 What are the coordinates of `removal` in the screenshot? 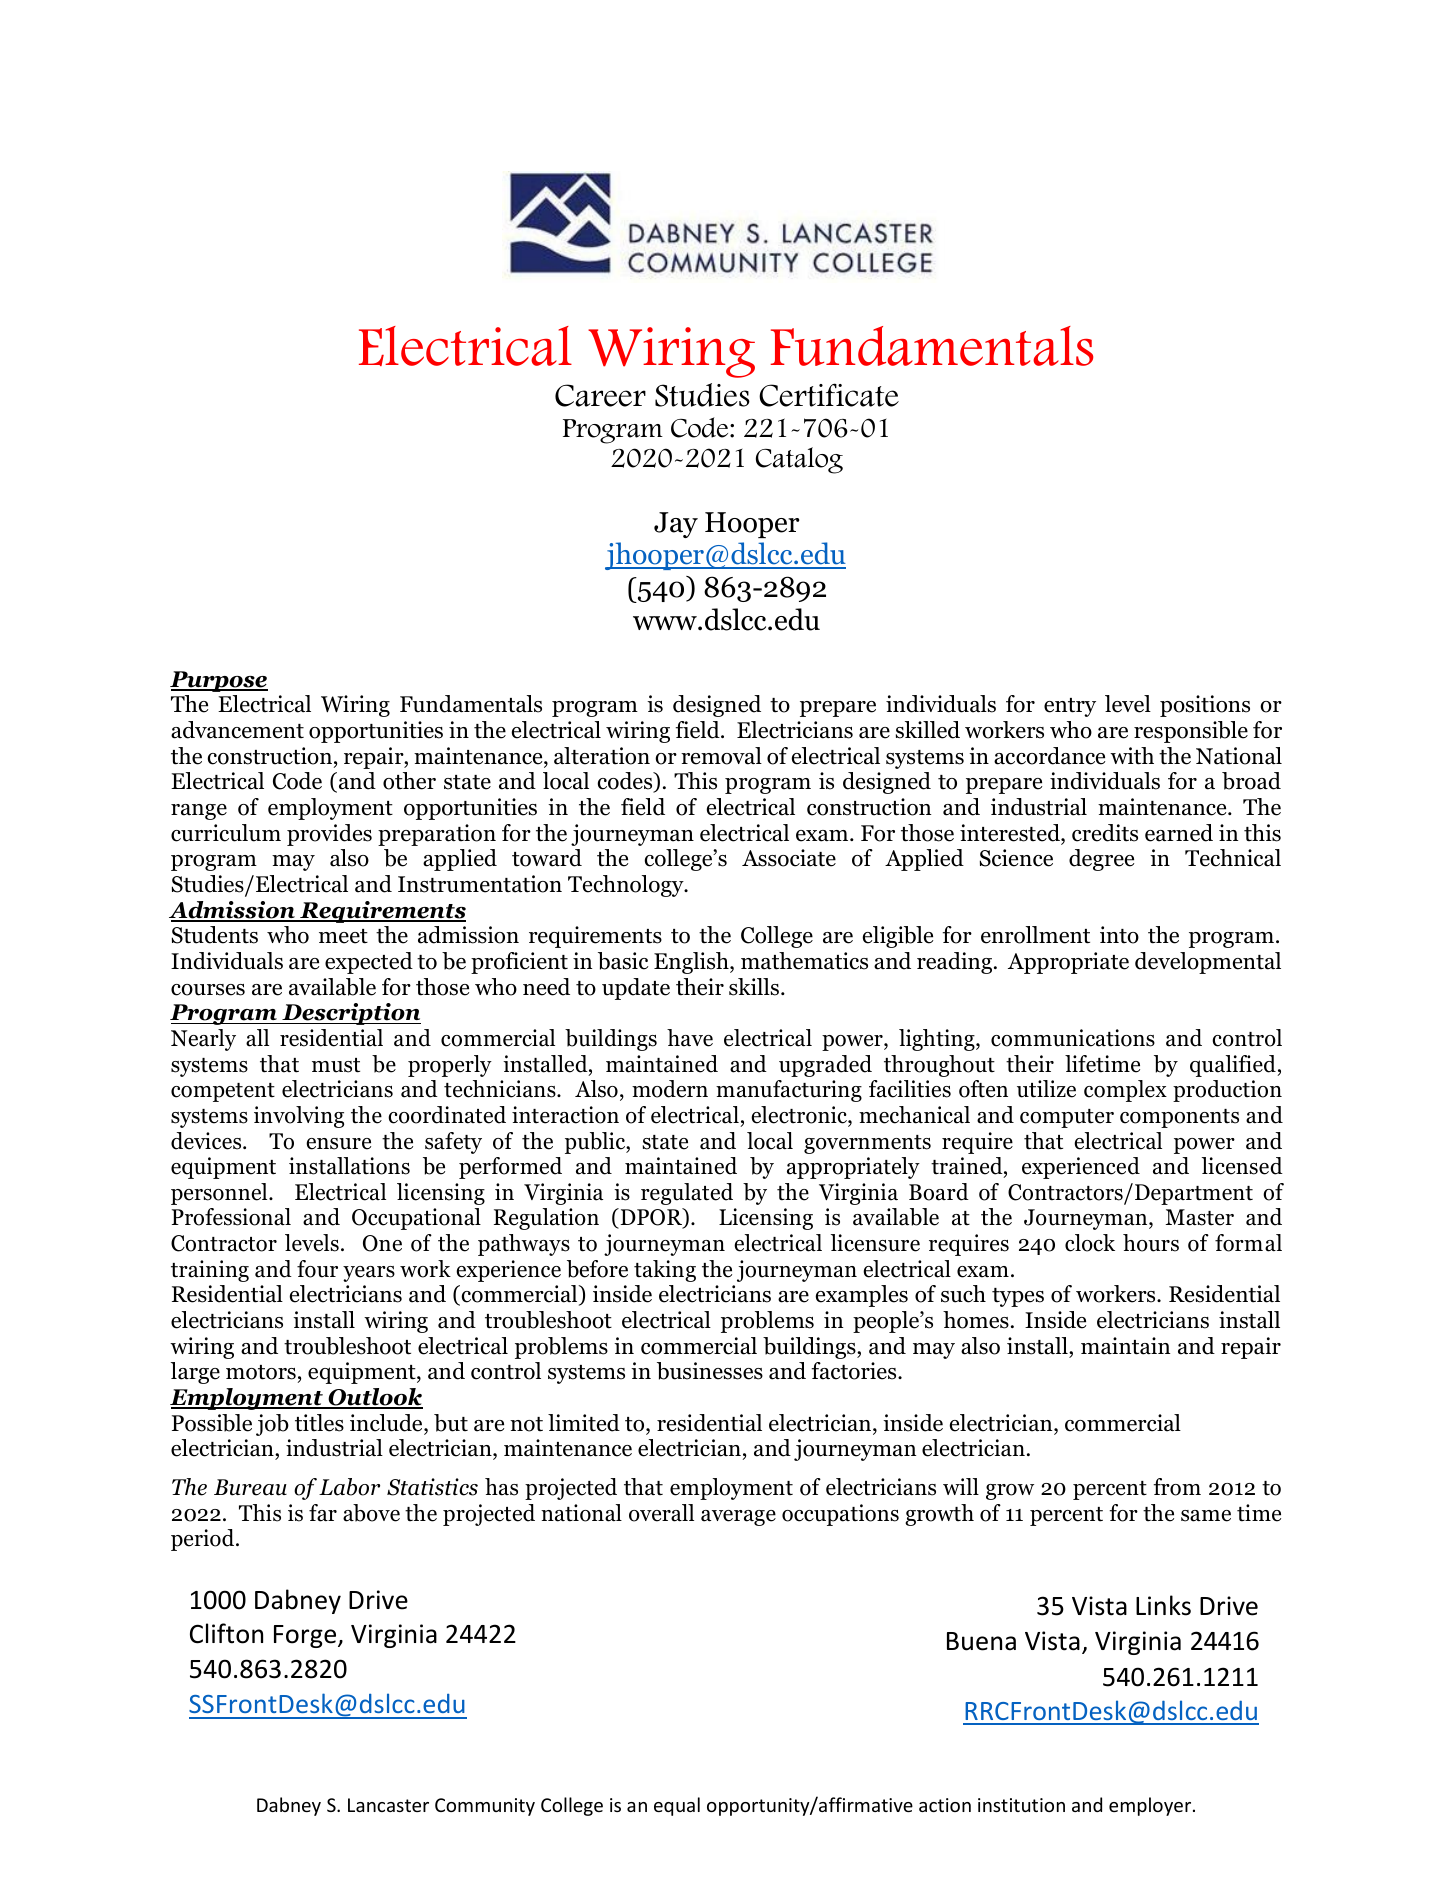 It's located at (721, 756).
